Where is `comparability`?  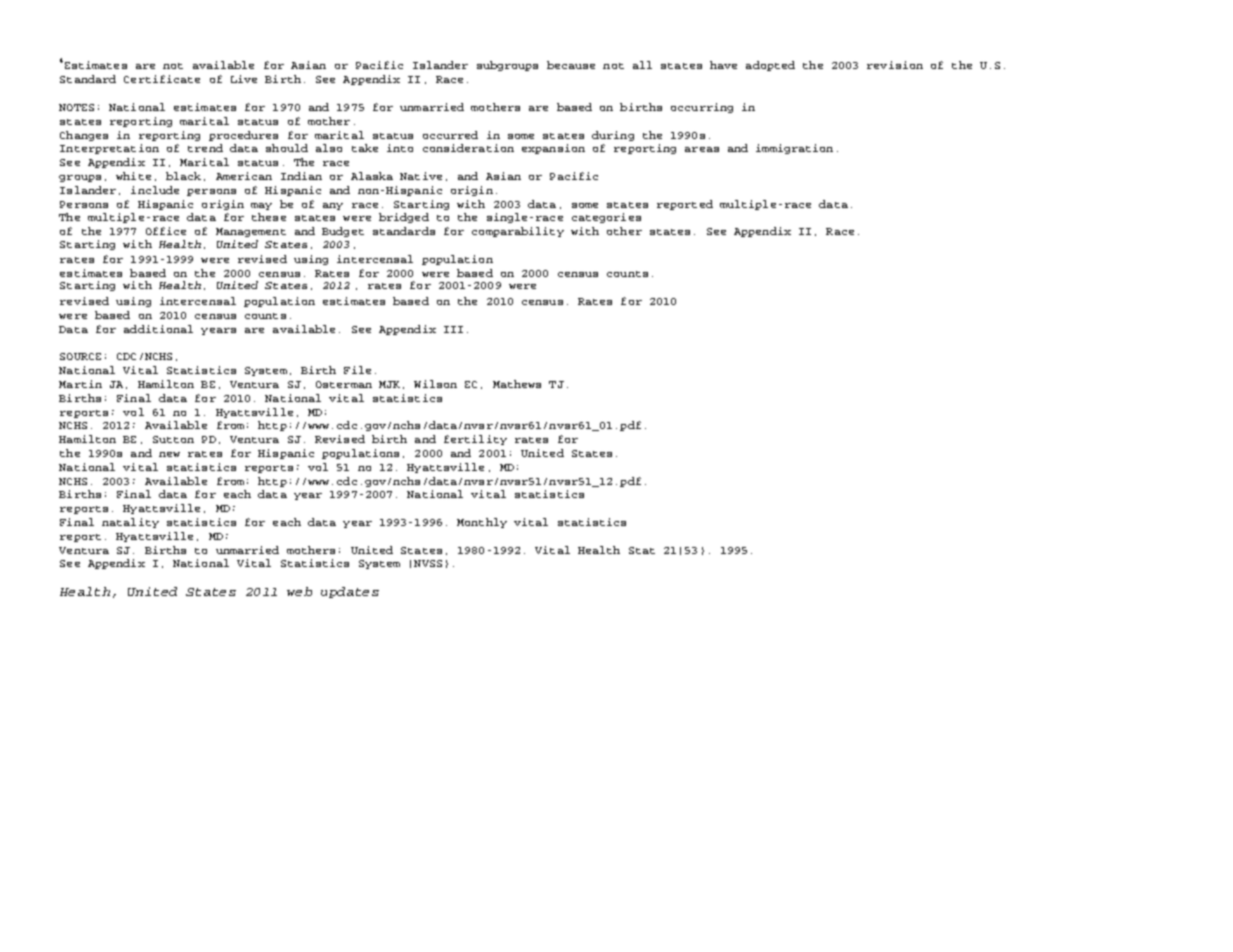
comparability is located at coordinates (518, 232).
